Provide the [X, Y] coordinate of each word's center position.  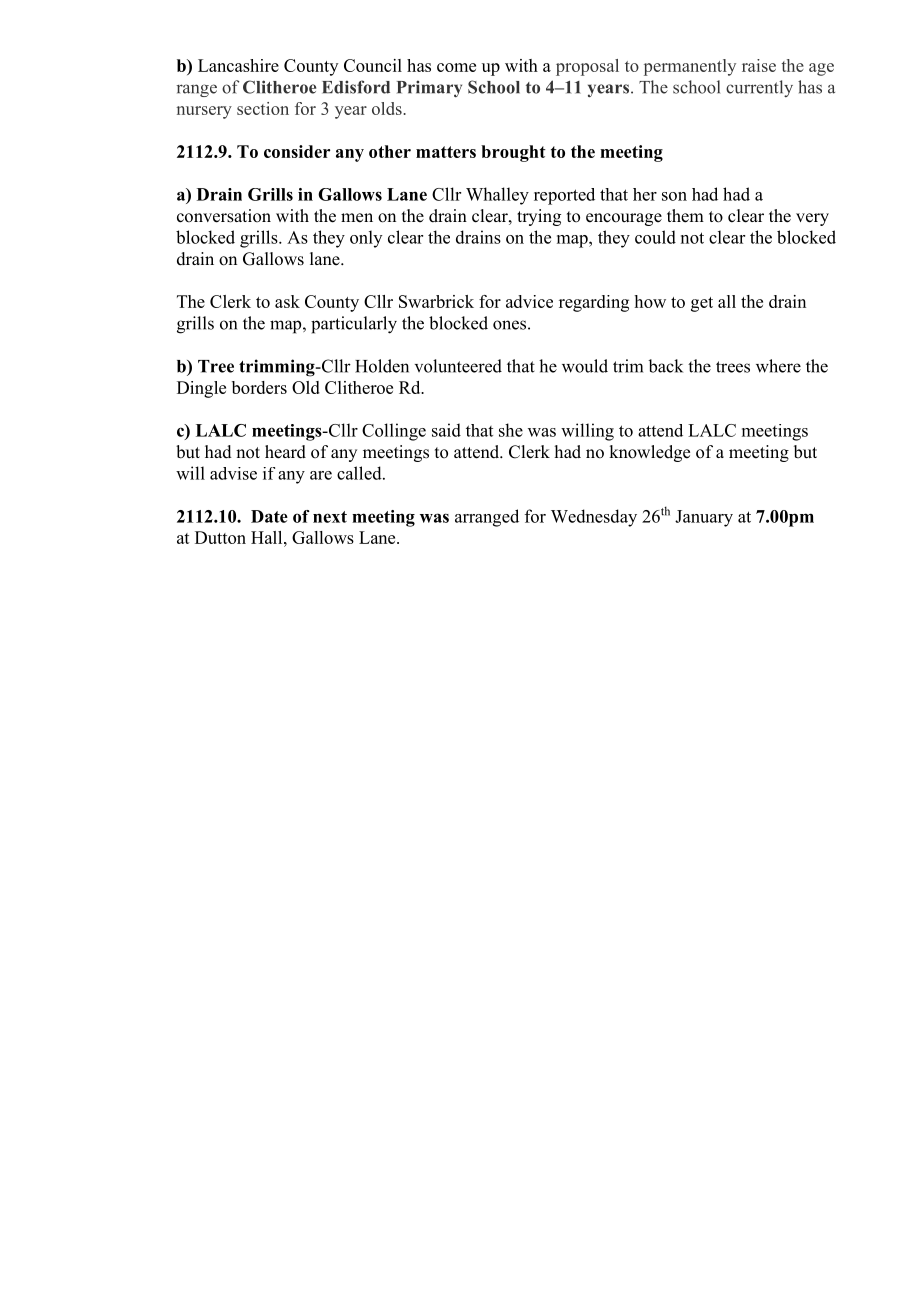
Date [269, 516]
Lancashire [238, 65]
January [704, 518]
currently [759, 88]
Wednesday [594, 518]
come [456, 67]
